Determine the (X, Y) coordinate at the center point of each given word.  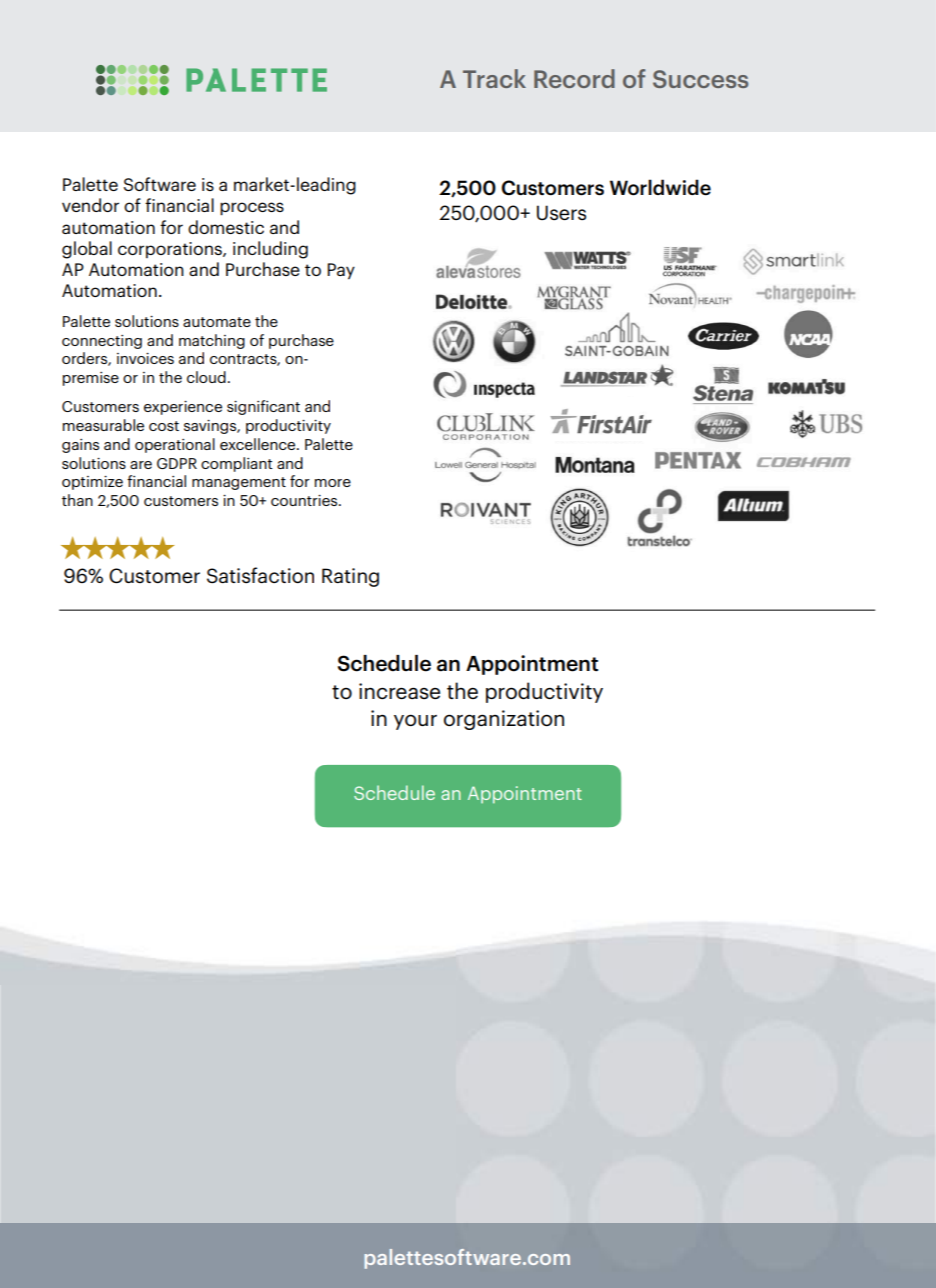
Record (574, 78)
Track (494, 78)
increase (399, 691)
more (333, 483)
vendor (90, 205)
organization (504, 720)
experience (183, 408)
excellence (259, 444)
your (415, 722)
